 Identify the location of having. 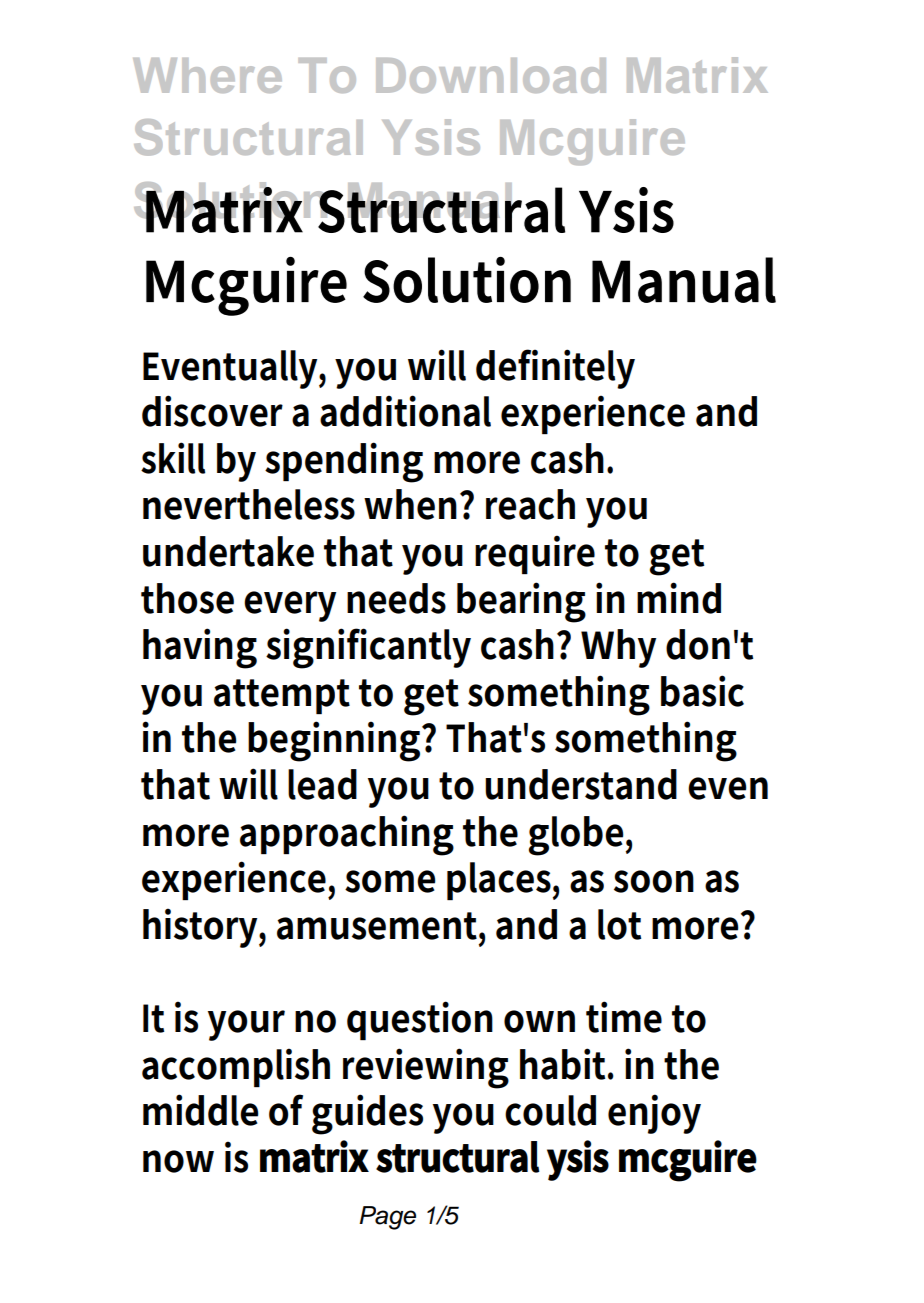
(200, 648).
